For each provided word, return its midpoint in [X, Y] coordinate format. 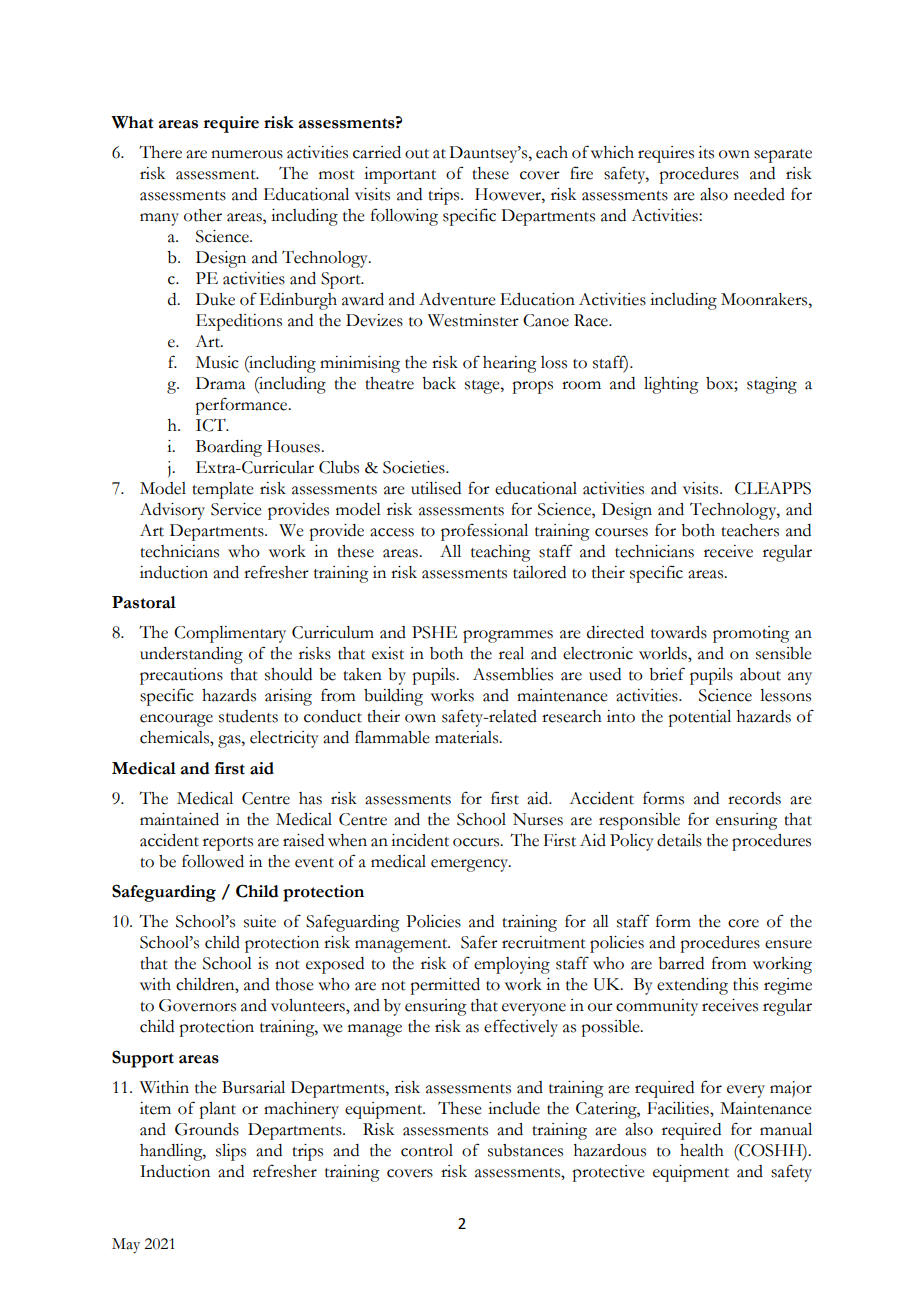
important [400, 175]
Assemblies [513, 674]
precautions [181, 676]
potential [699, 718]
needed [759, 194]
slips [231, 1152]
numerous [247, 154]
